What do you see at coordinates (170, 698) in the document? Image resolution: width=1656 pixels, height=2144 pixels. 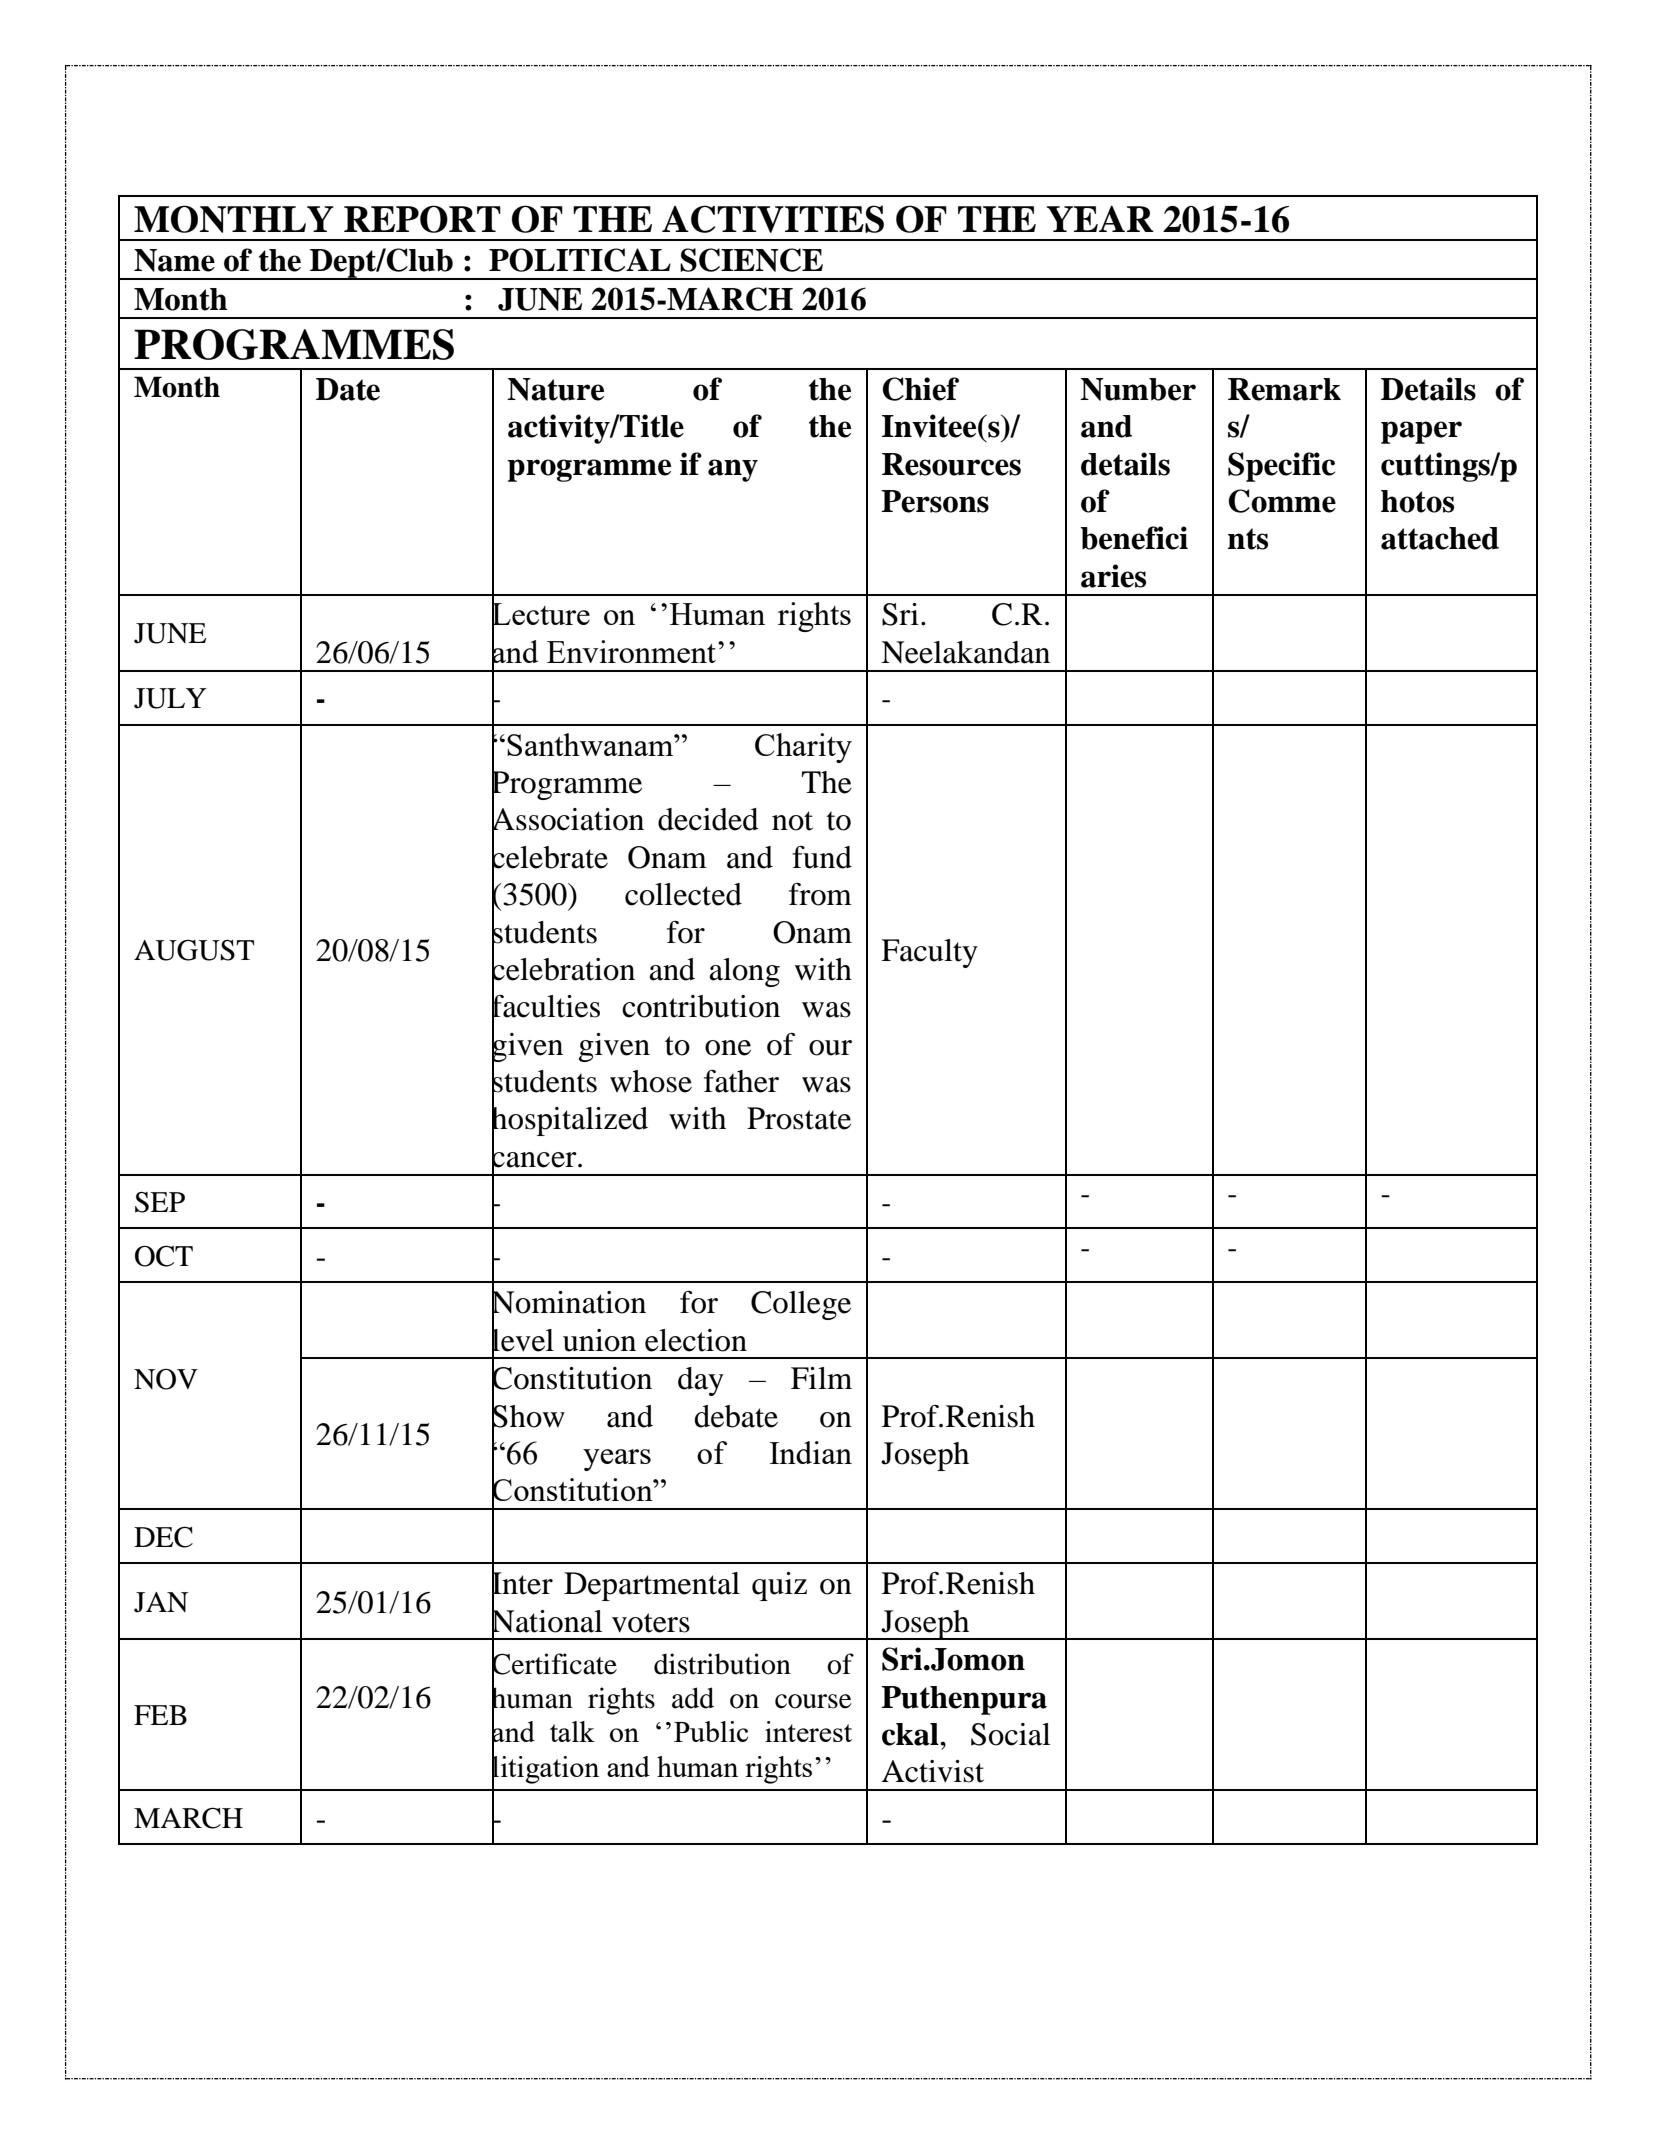 I see `JULY` at bounding box center [170, 698].
